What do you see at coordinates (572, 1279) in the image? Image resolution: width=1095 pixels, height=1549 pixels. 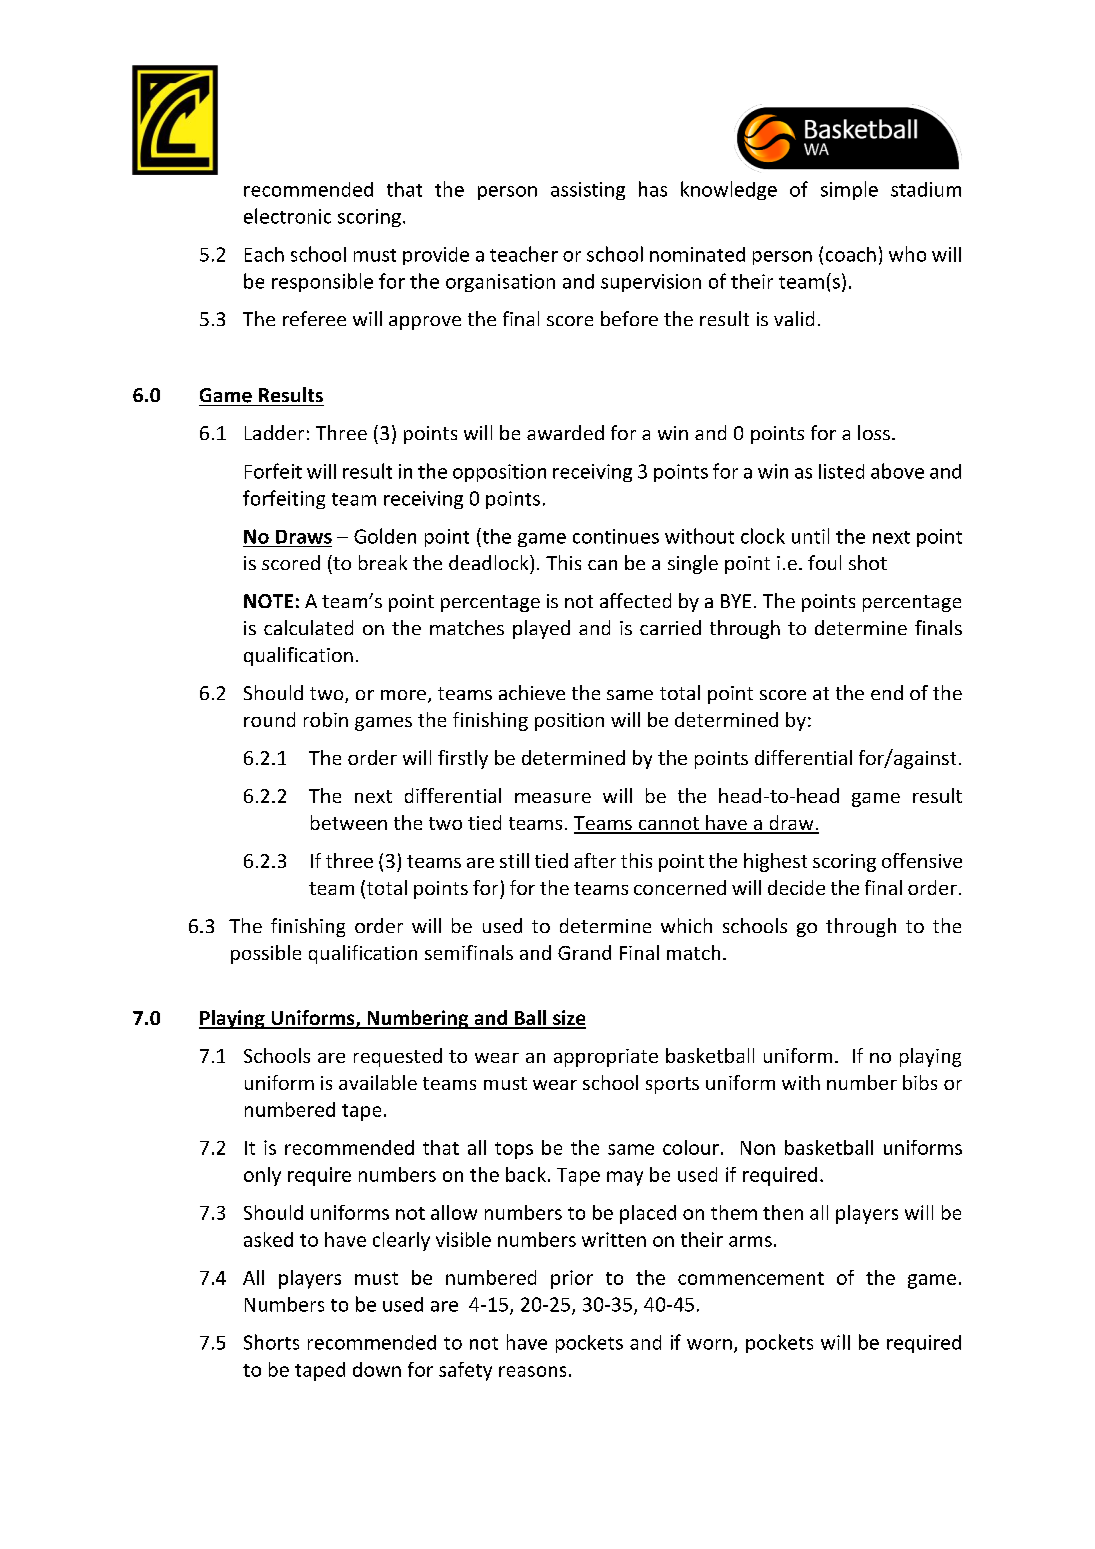 I see `prior` at bounding box center [572, 1279].
